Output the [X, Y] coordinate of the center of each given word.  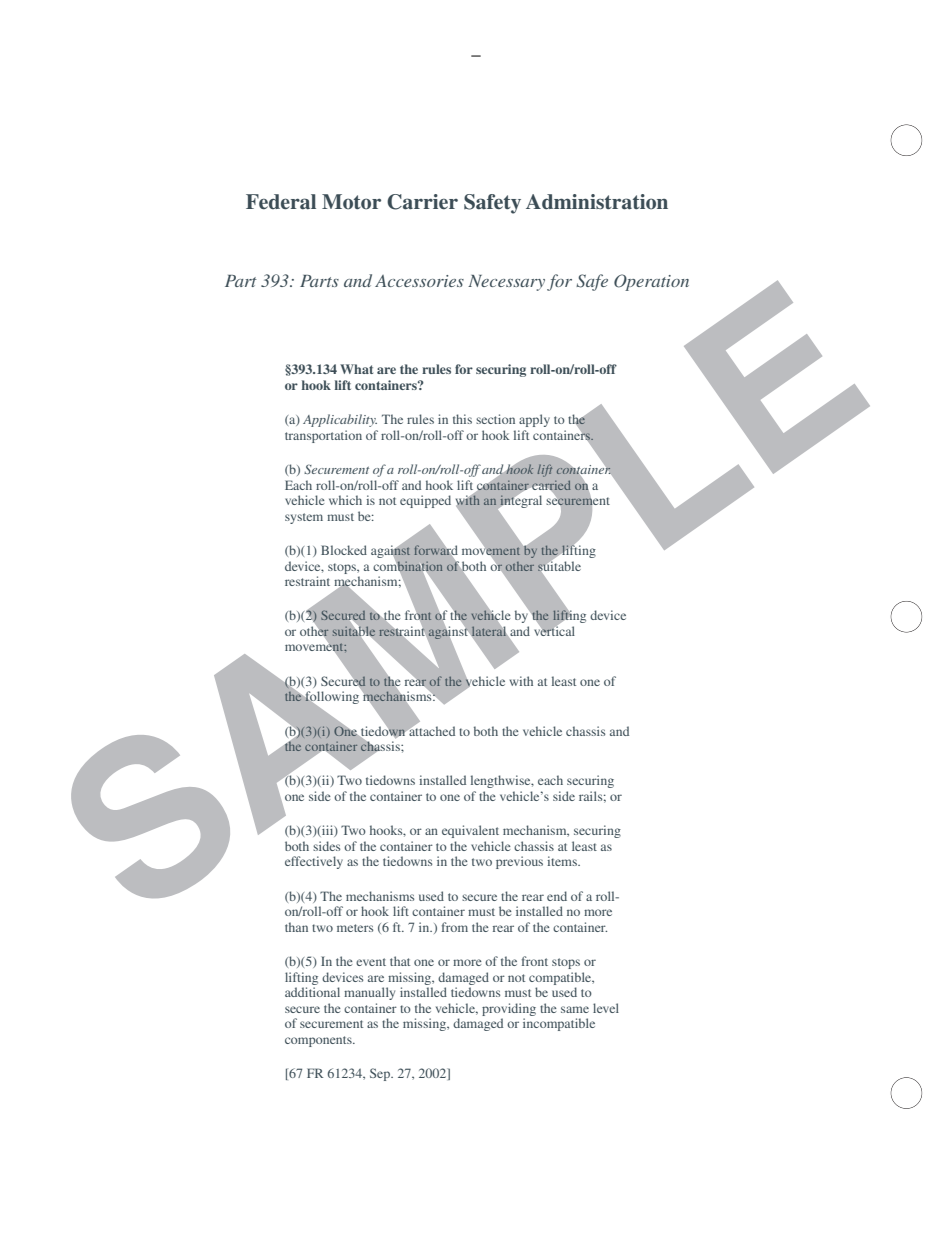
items [563, 861]
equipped [425, 501]
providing [509, 1009]
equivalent [470, 831]
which [345, 500]
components [319, 1041]
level [606, 1008]
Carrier [422, 202]
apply [534, 420]
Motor [351, 202]
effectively [314, 862]
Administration [597, 202]
